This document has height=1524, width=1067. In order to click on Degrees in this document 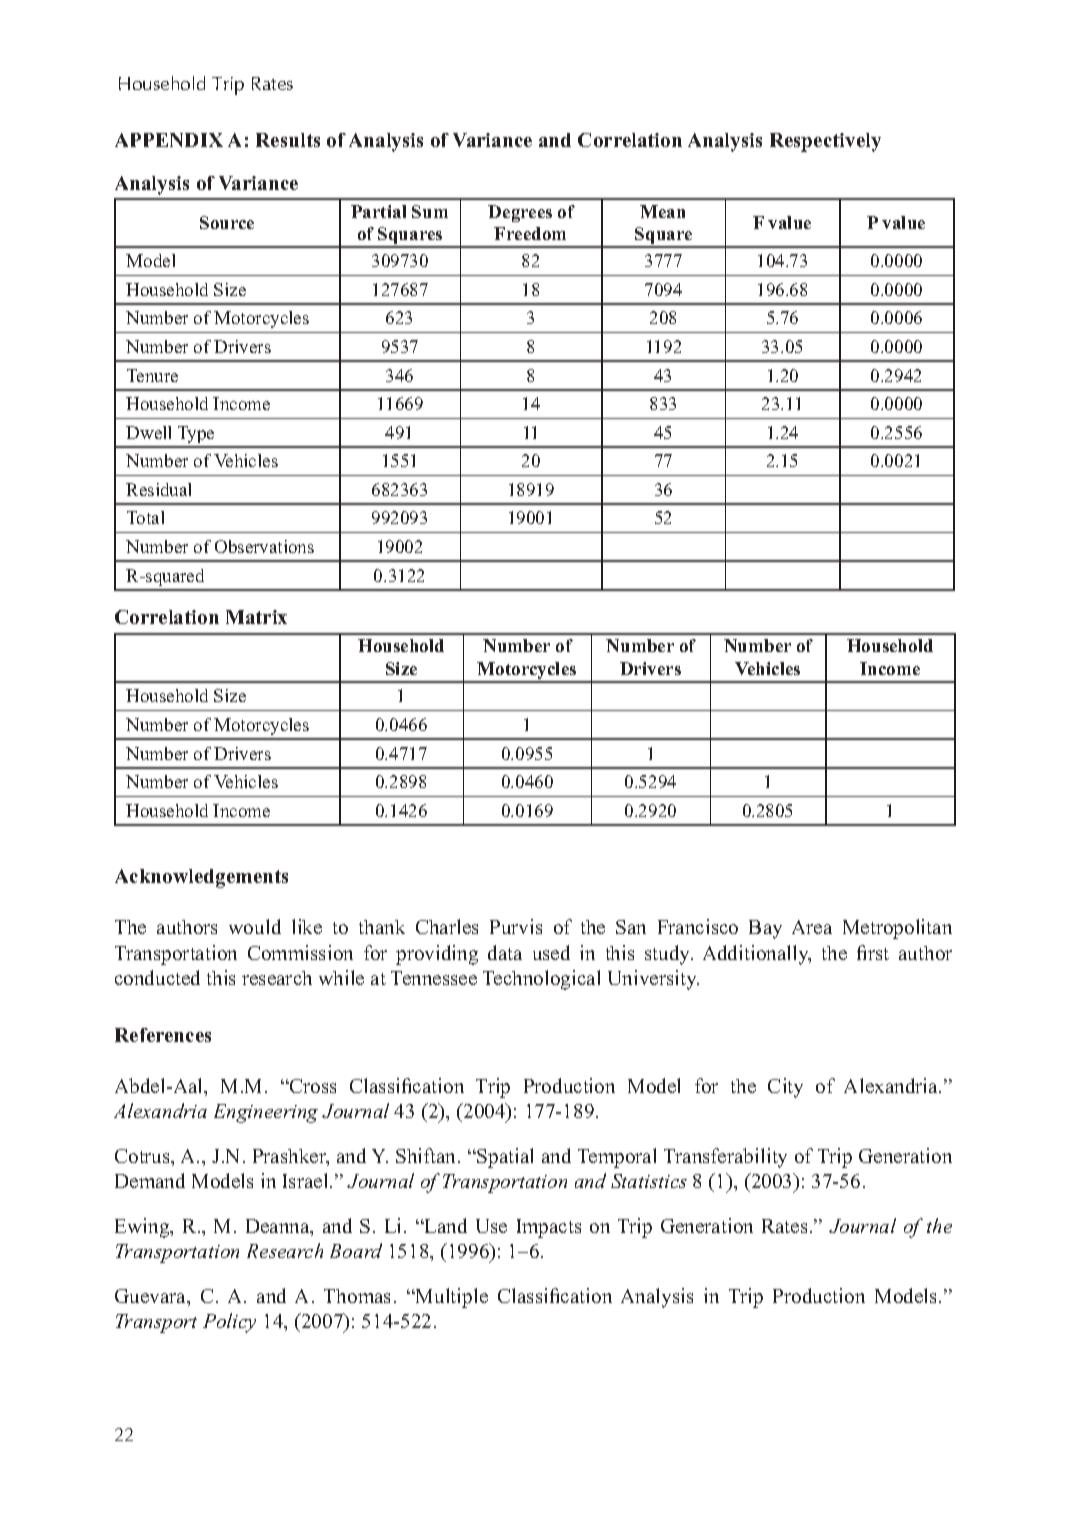, I will do `click(520, 213)`.
